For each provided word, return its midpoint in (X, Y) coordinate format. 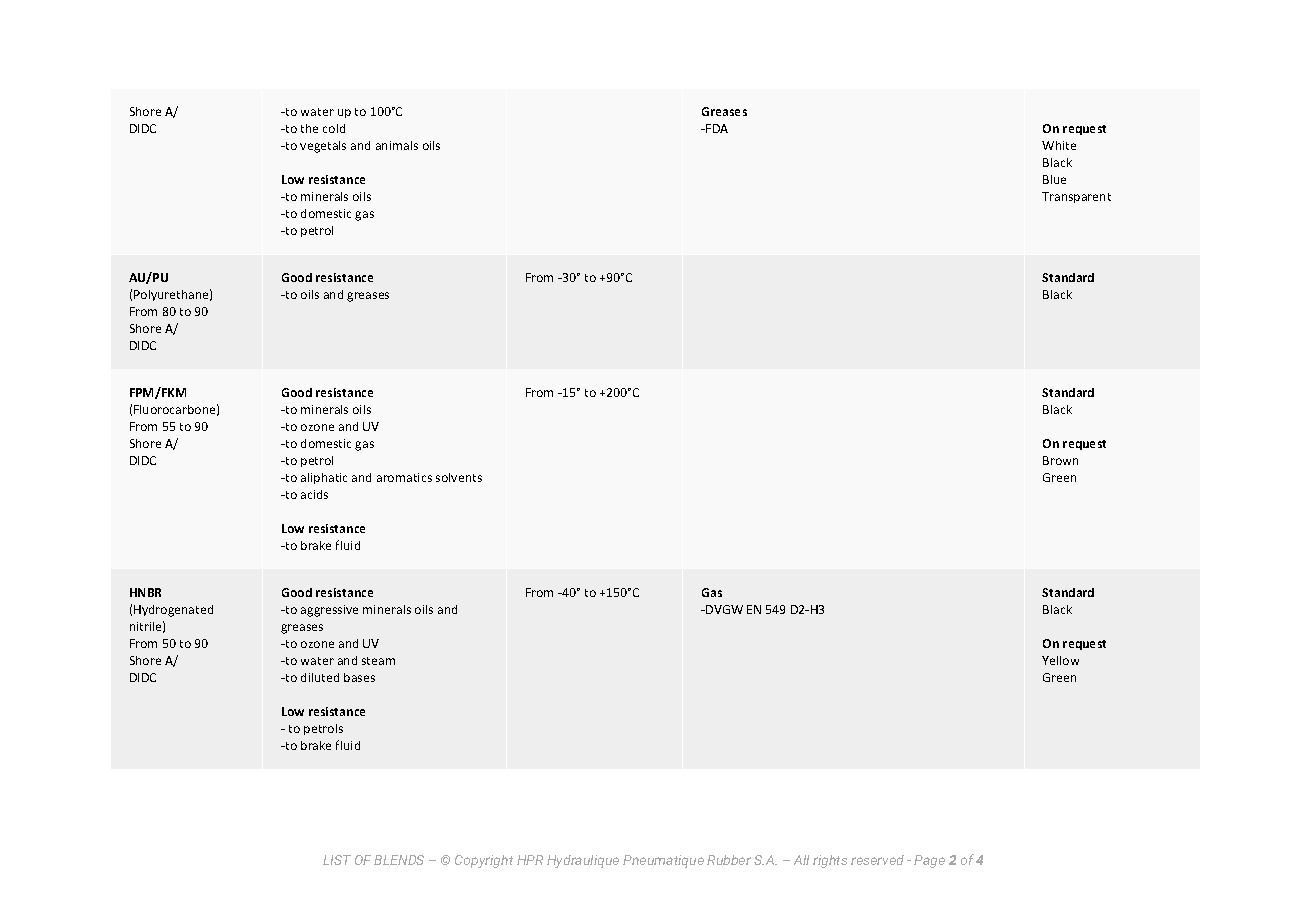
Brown (1060, 460)
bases (359, 677)
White (1059, 145)
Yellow (1060, 660)
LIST (337, 860)
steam (378, 661)
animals (397, 145)
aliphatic (324, 478)
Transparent (1076, 197)
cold (334, 128)
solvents (459, 477)
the (309, 128)
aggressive (329, 611)
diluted (320, 677)
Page (929, 861)
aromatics (404, 477)
